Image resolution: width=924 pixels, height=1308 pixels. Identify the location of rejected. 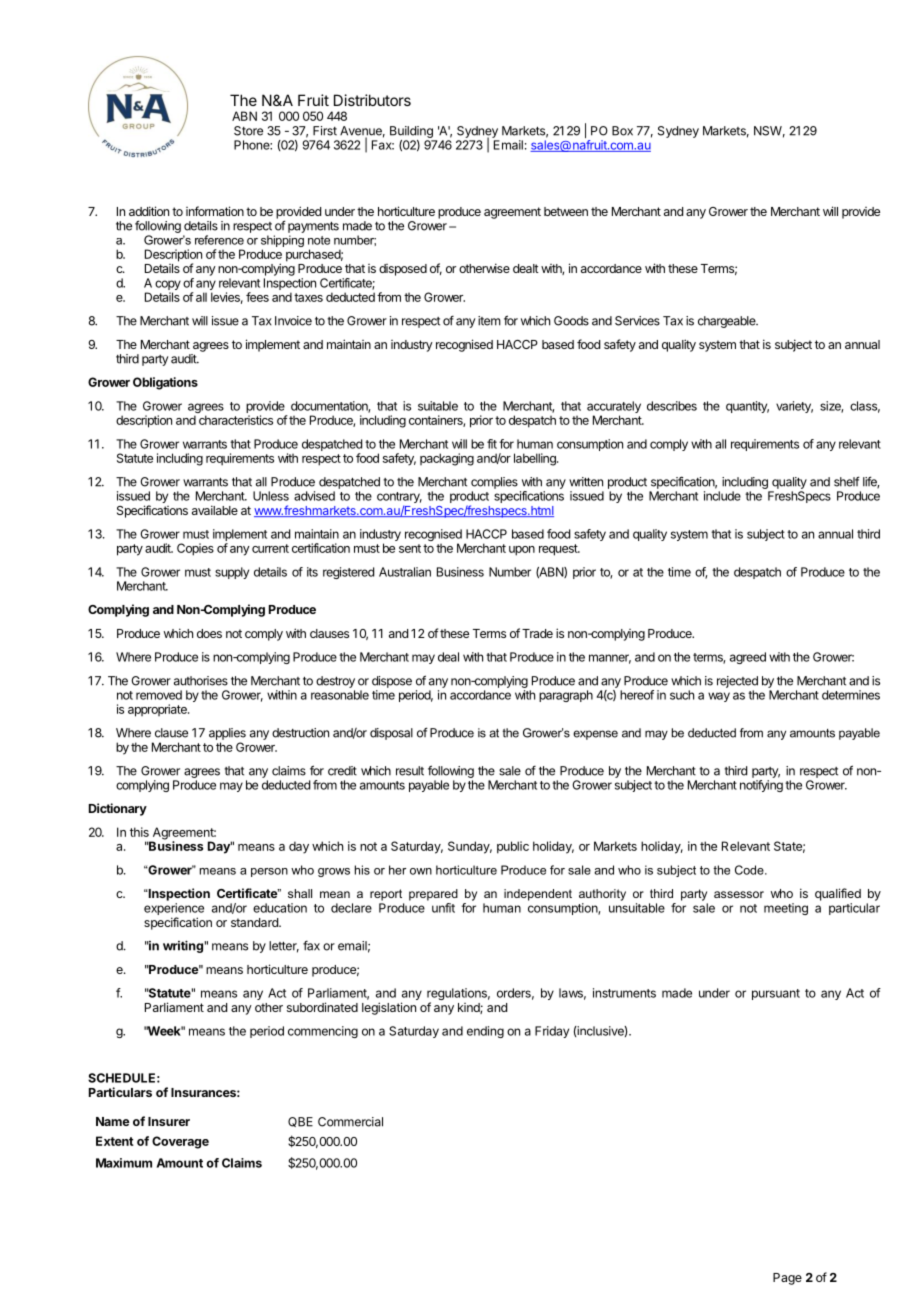
(737, 682).
